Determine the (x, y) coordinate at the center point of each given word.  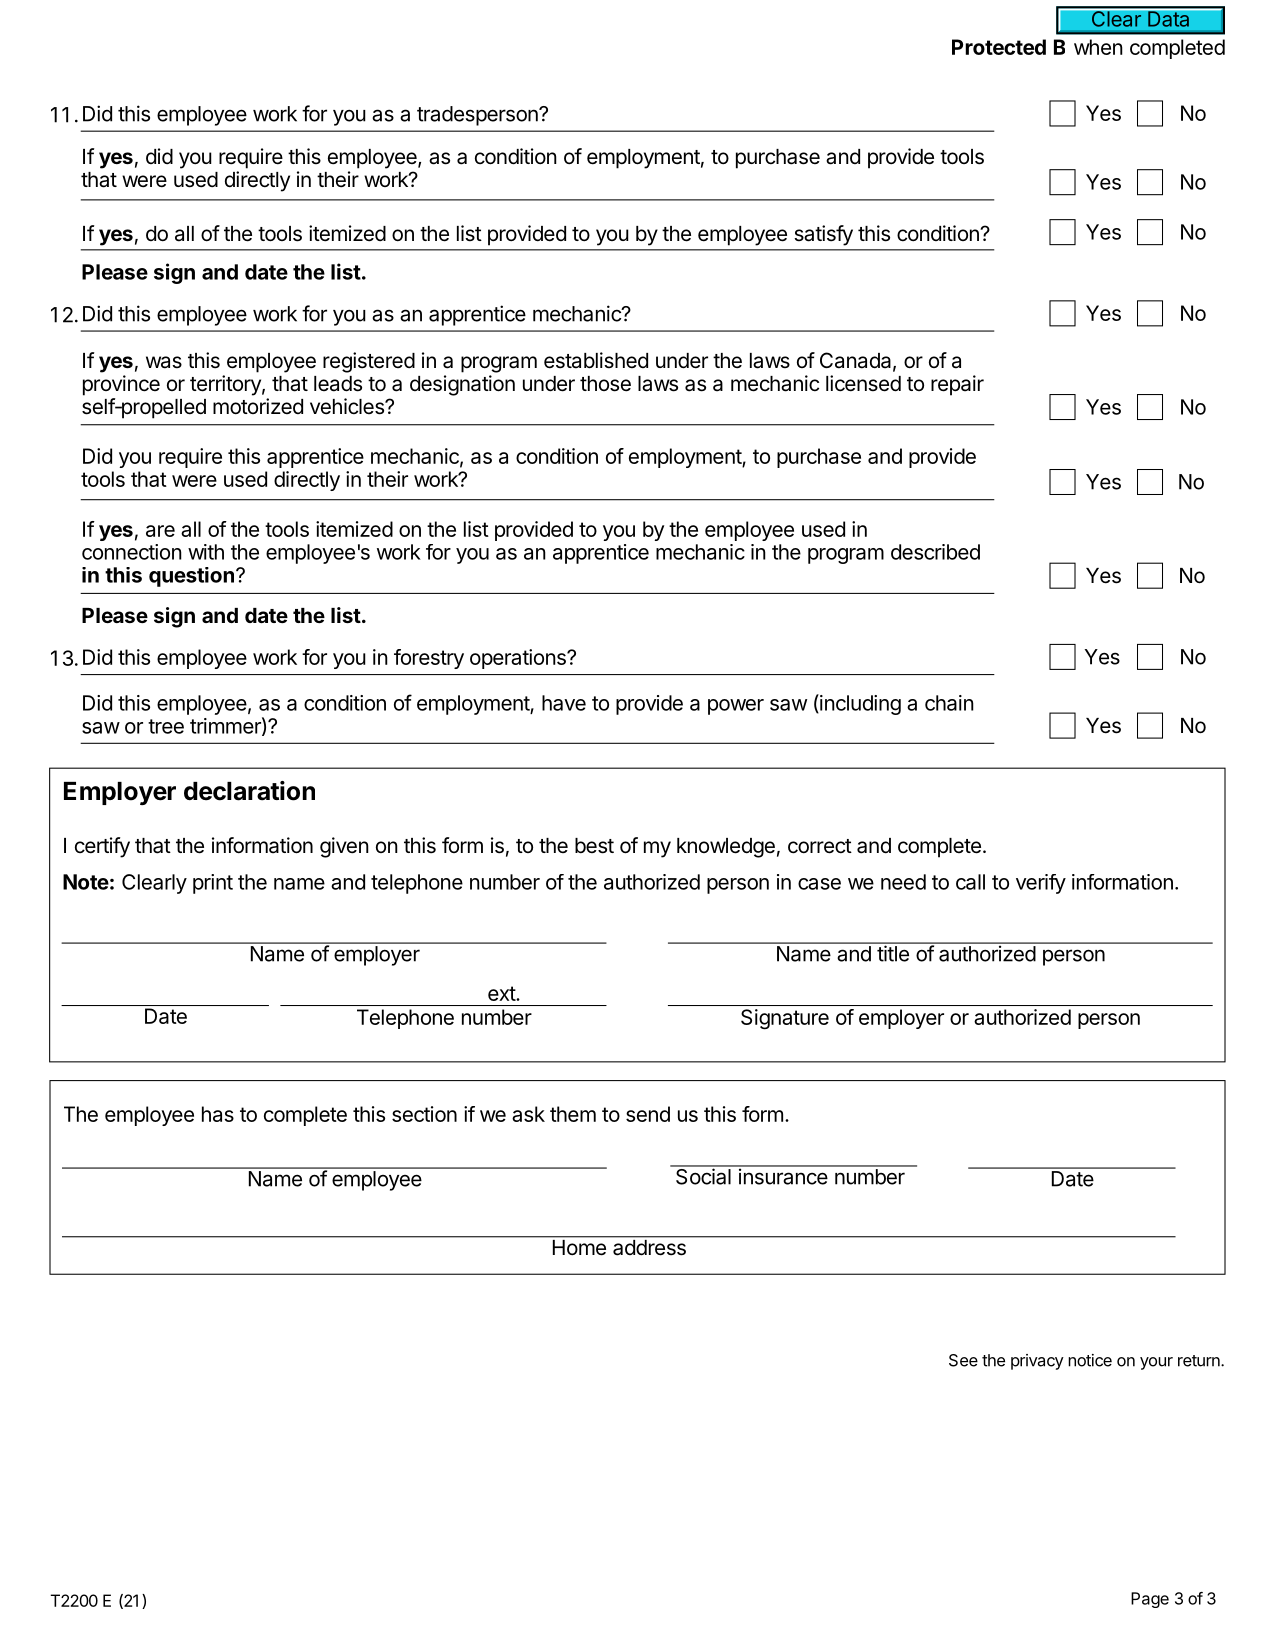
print (213, 884)
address (649, 1247)
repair (957, 385)
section (424, 1114)
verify (1041, 884)
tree (166, 726)
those (605, 384)
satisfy (823, 235)
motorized (258, 406)
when (1098, 47)
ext (502, 993)
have (564, 703)
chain (949, 703)
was (164, 362)
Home (579, 1247)
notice (1090, 1360)
